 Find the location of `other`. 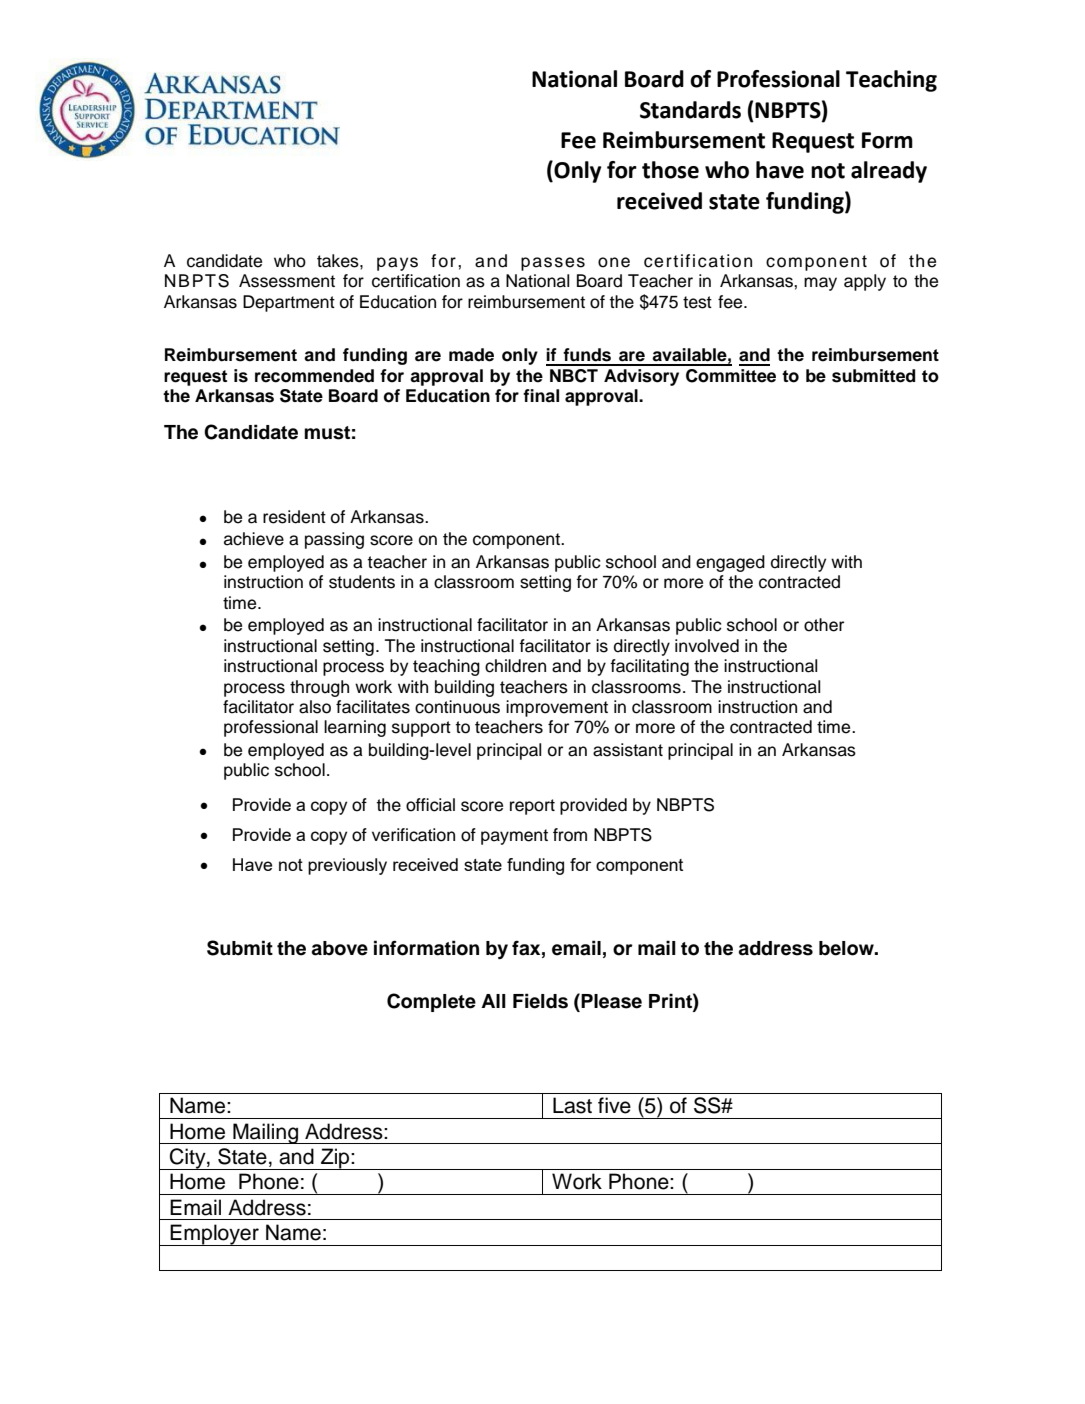

other is located at coordinates (824, 625).
